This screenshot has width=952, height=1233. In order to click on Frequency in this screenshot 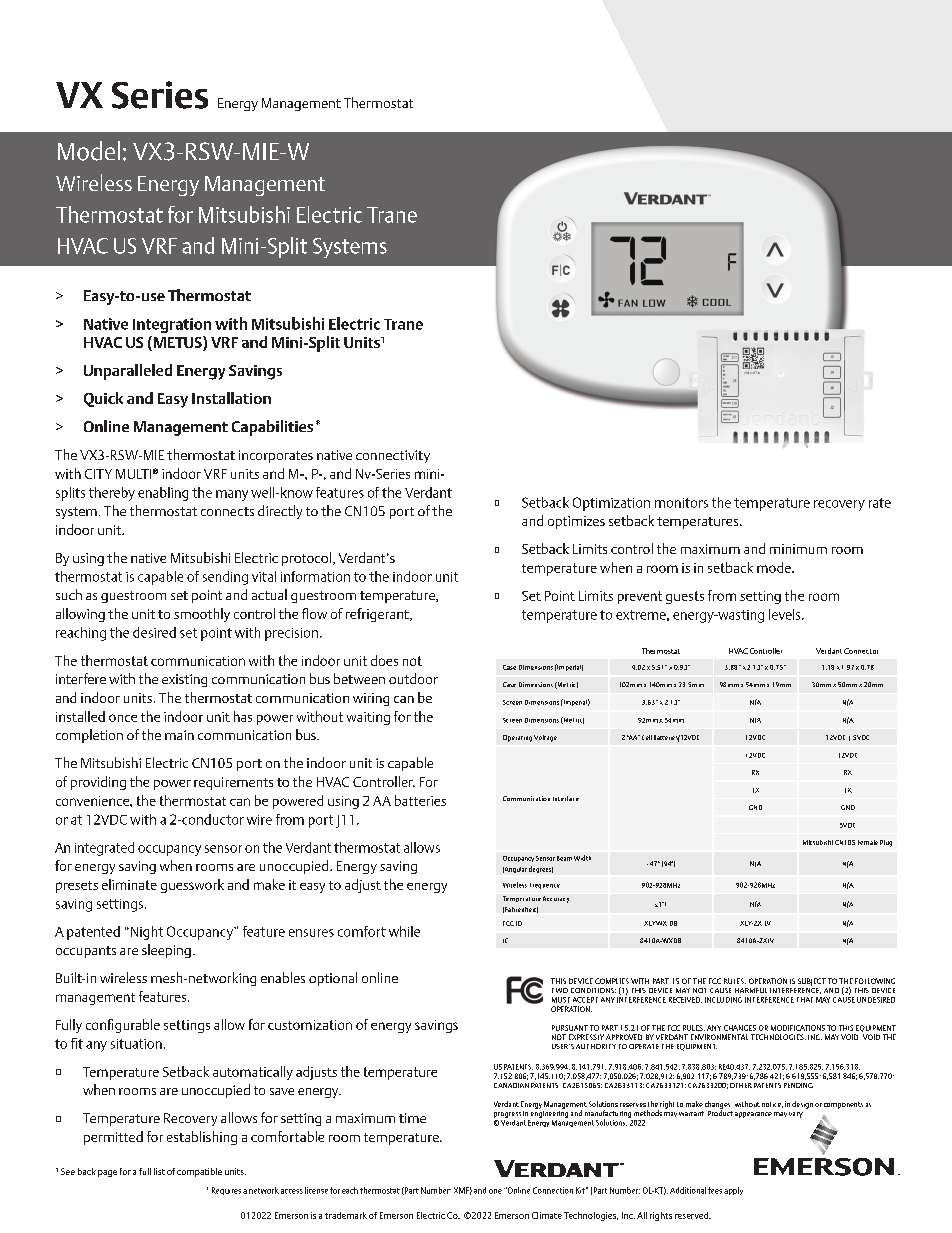, I will do `click(545, 886)`.
